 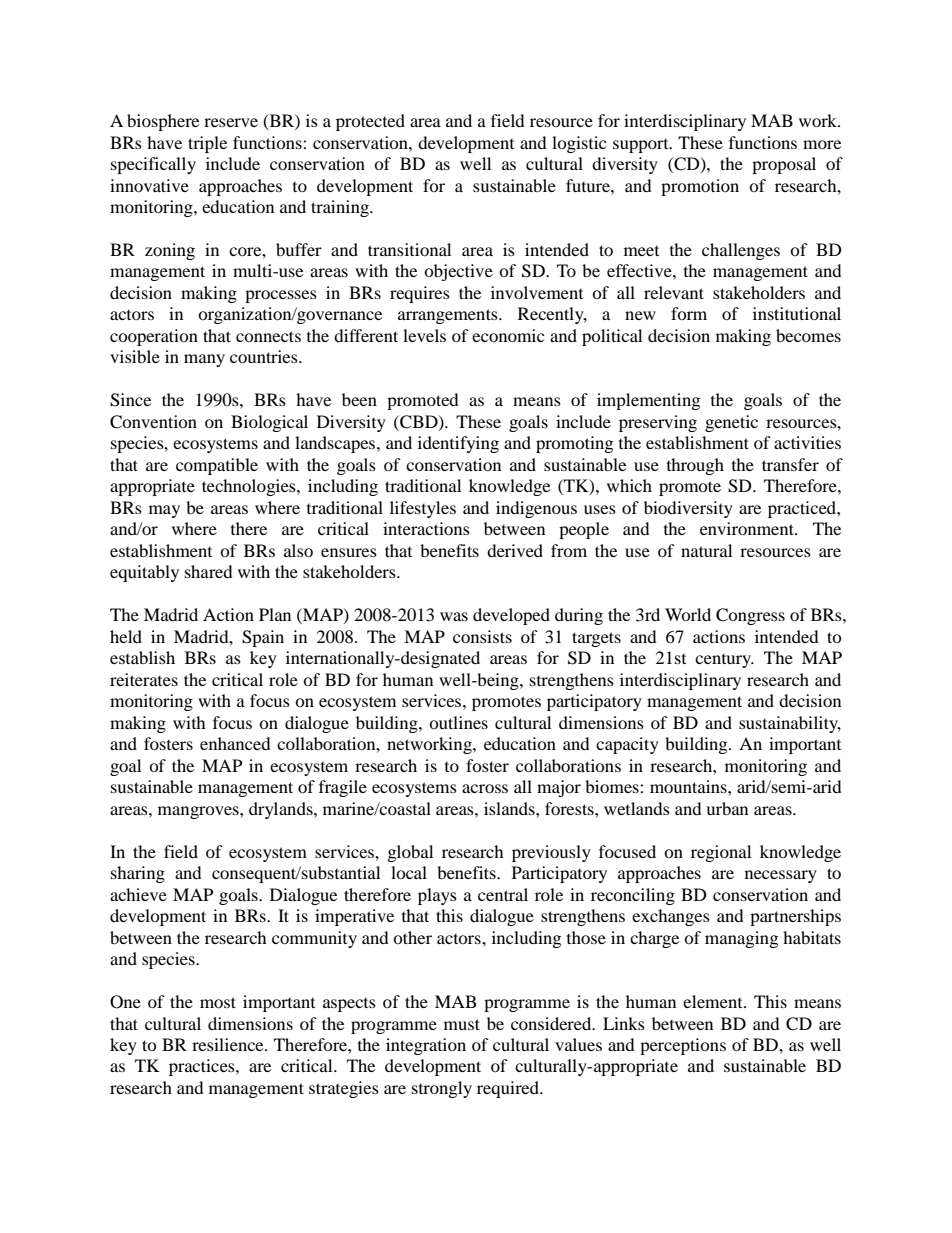 I want to click on genetic, so click(x=731, y=423).
